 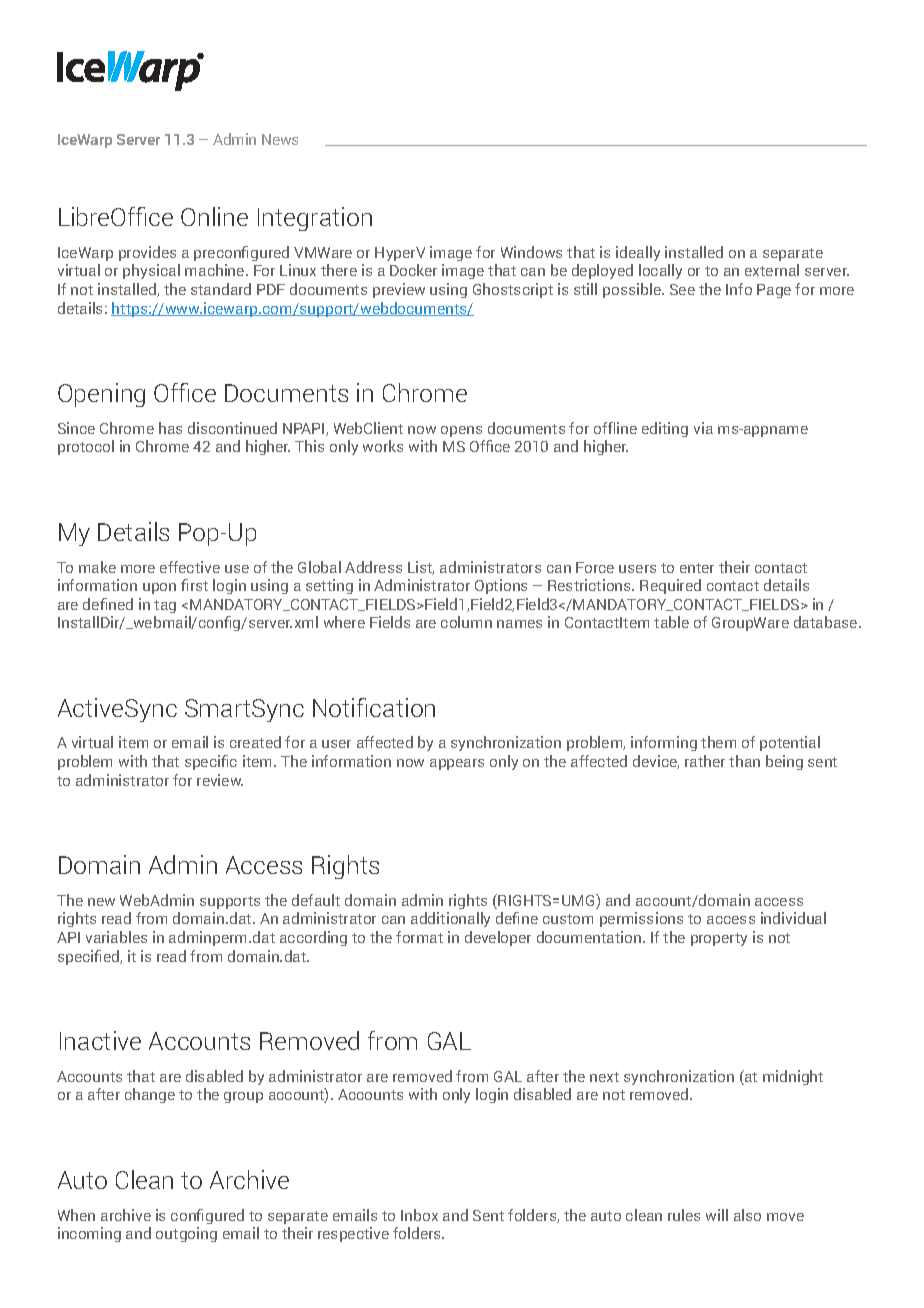 What do you see at coordinates (116, 937) in the document?
I see `variables` at bounding box center [116, 937].
